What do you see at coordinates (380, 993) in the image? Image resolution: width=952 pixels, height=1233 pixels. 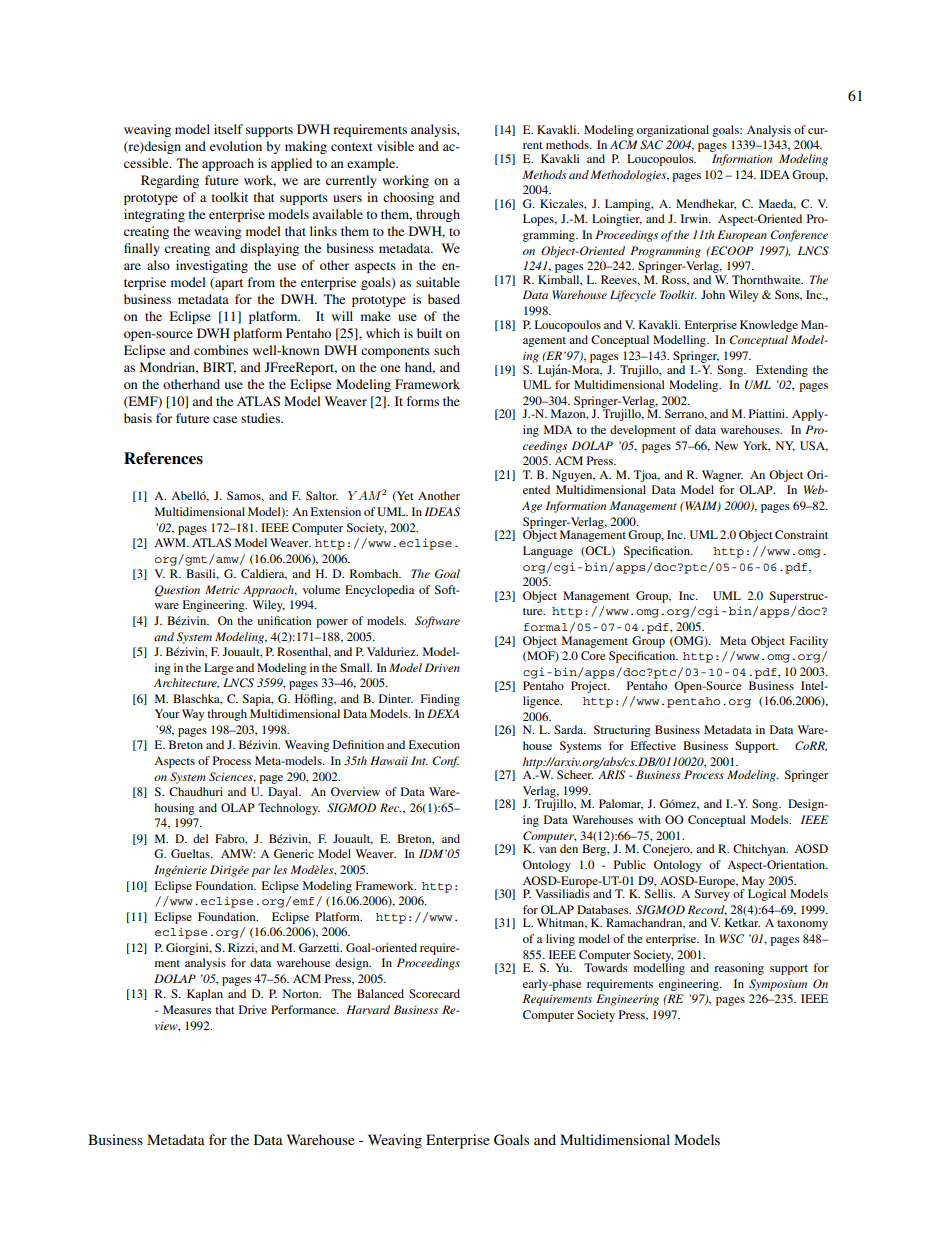 I see `Balanced` at bounding box center [380, 993].
